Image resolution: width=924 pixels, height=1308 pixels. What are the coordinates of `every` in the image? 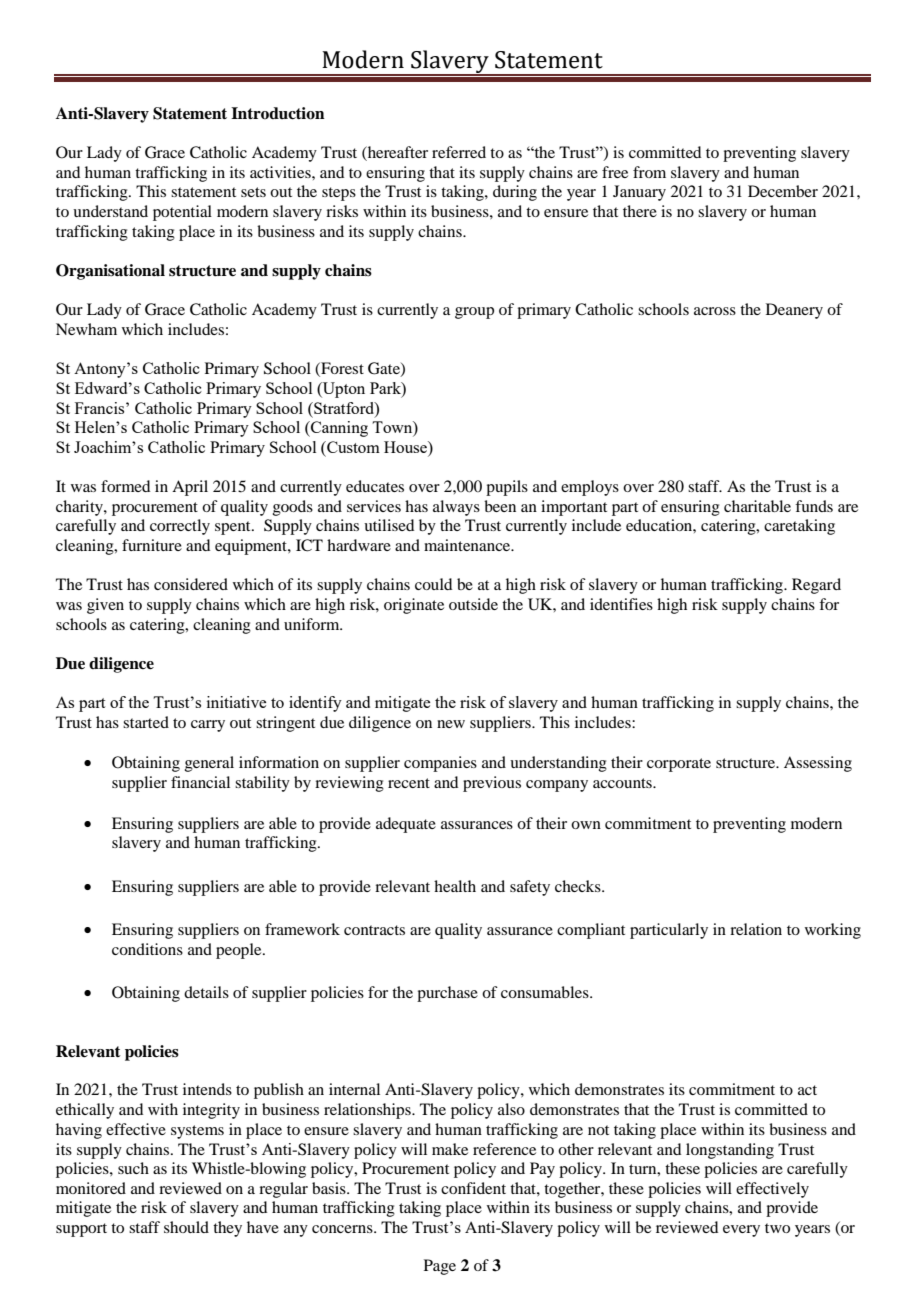 It's located at (741, 1231).
